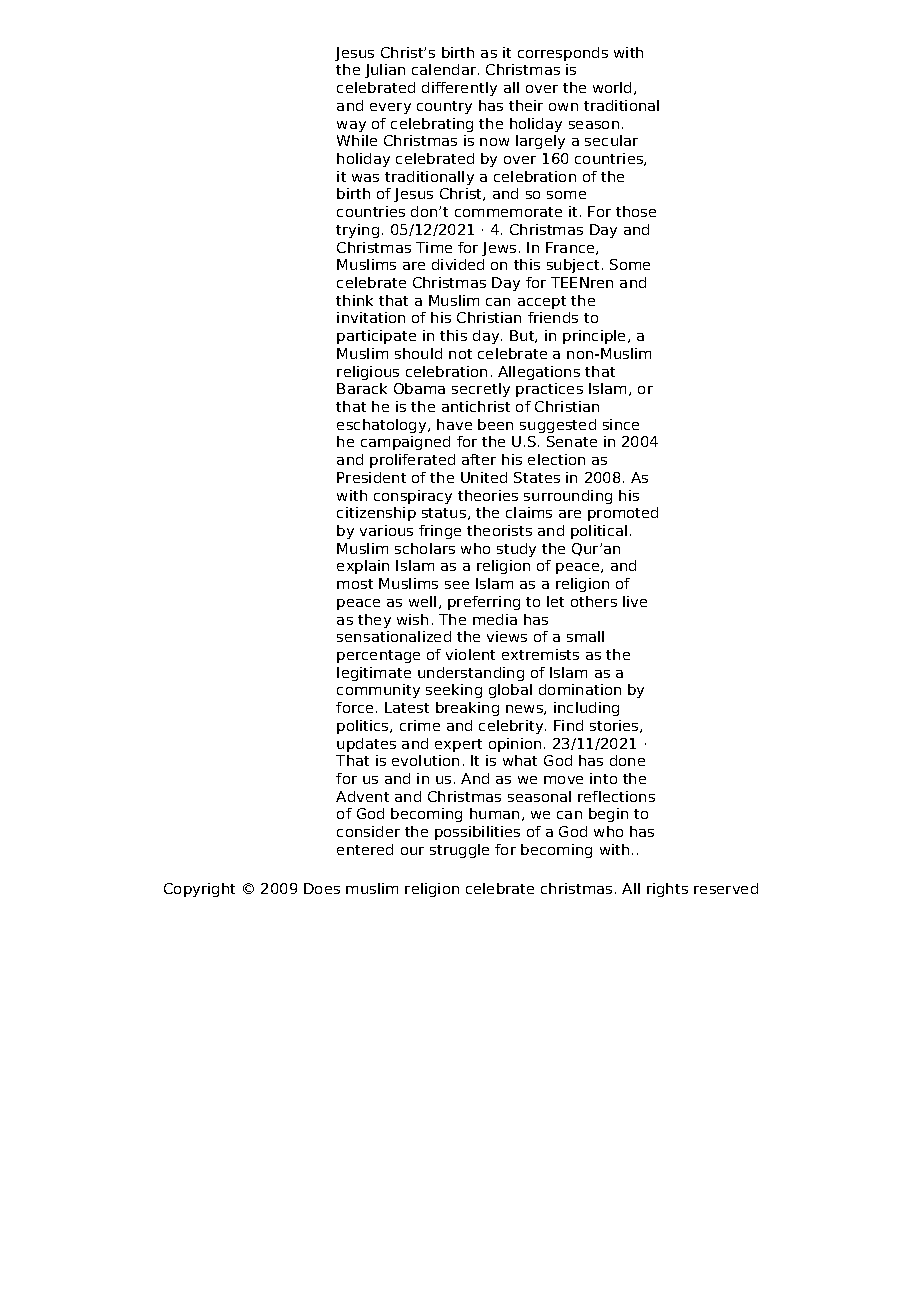  Describe the element at coordinates (614, 88) in the image. I see `world` at that location.
